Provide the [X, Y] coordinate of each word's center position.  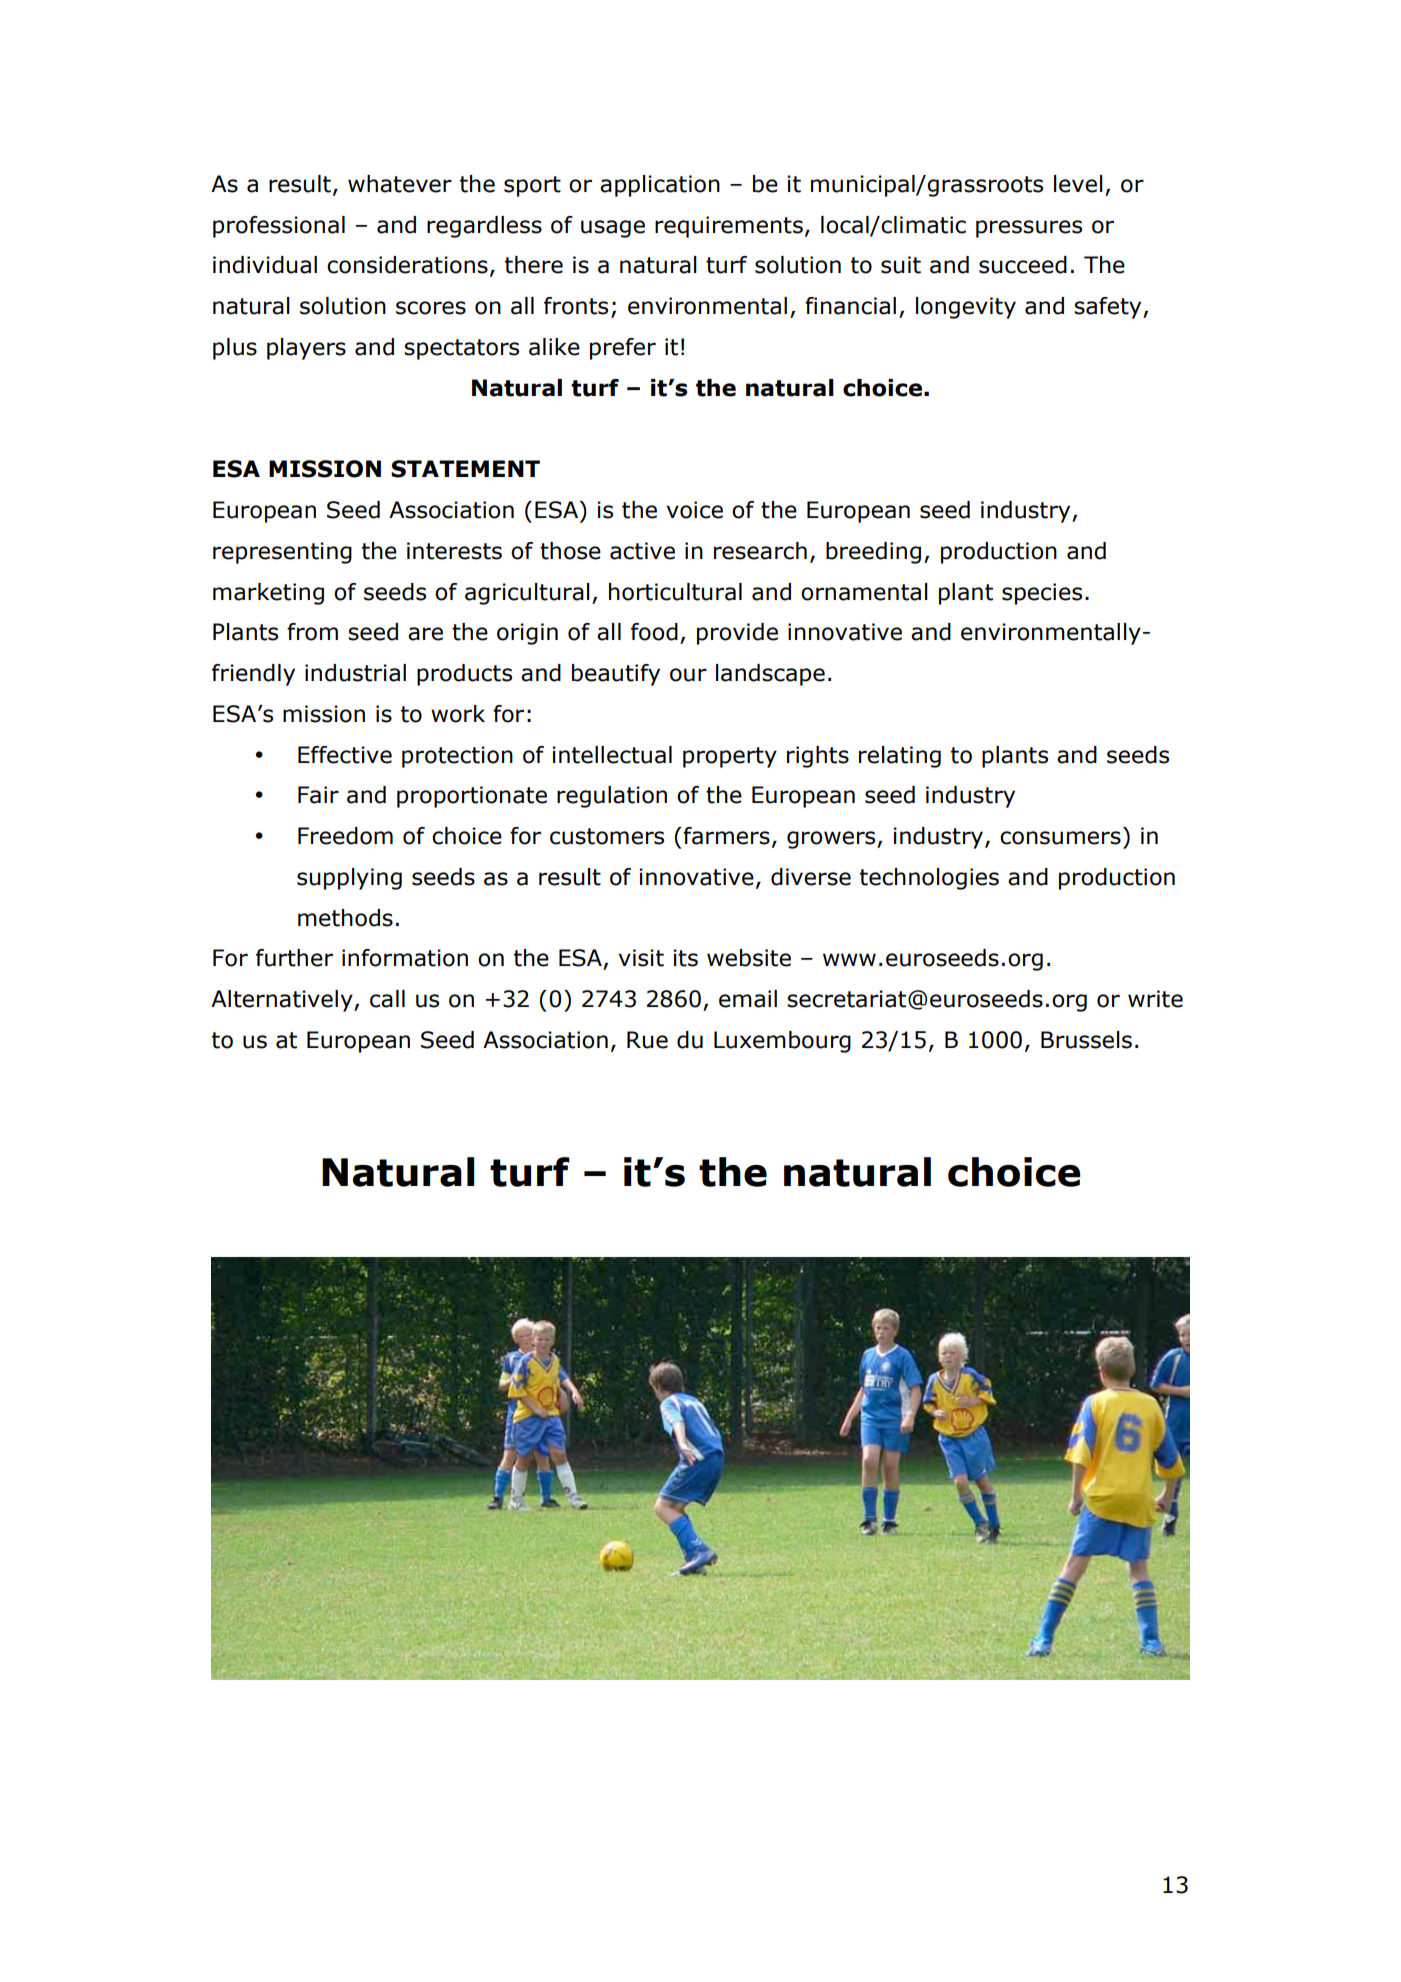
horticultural [675, 592]
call [387, 999]
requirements [729, 227]
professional [279, 227]
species [1042, 594]
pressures [1029, 229]
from [312, 632]
